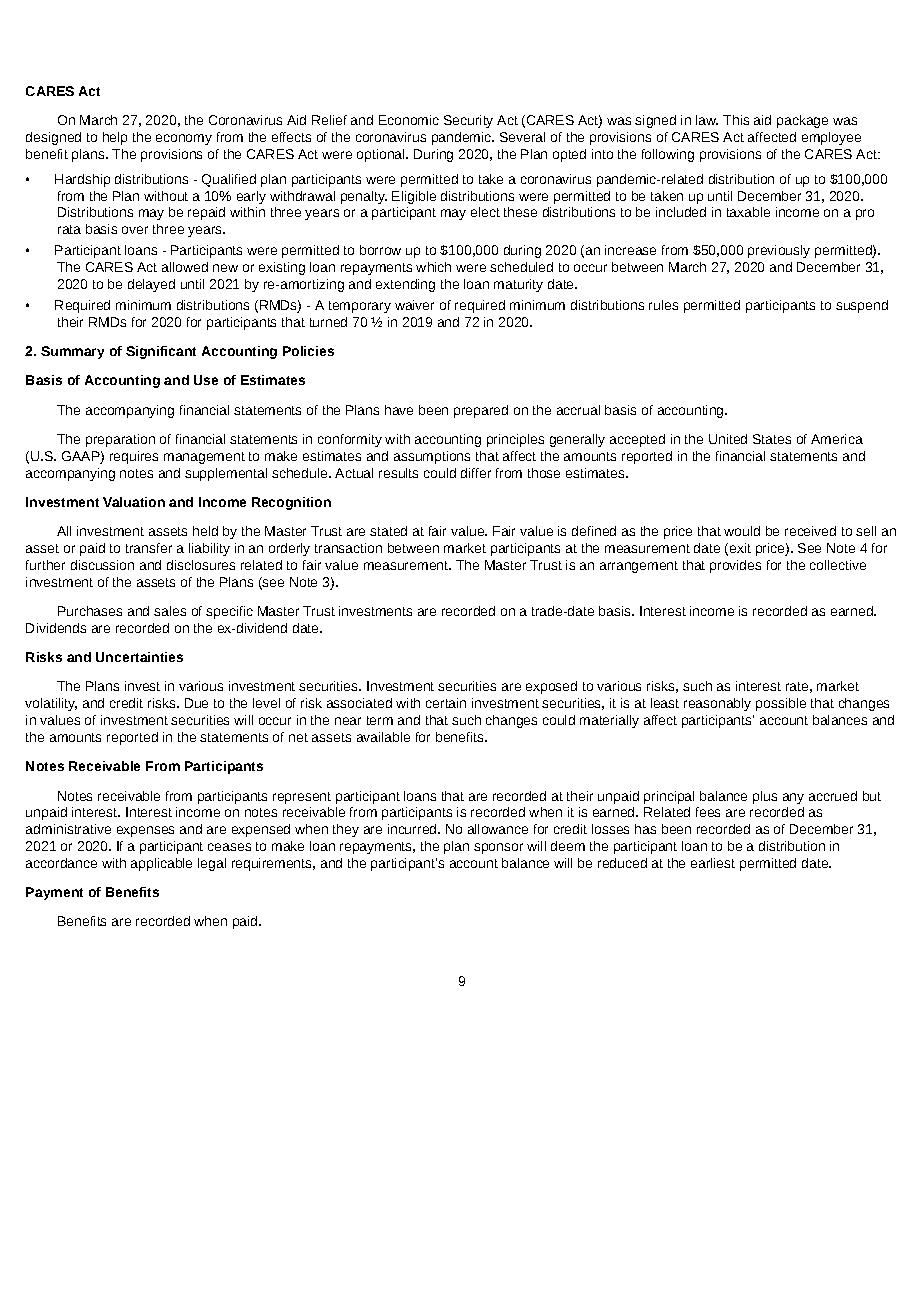 The image size is (924, 1308). I want to click on help, so click(115, 138).
